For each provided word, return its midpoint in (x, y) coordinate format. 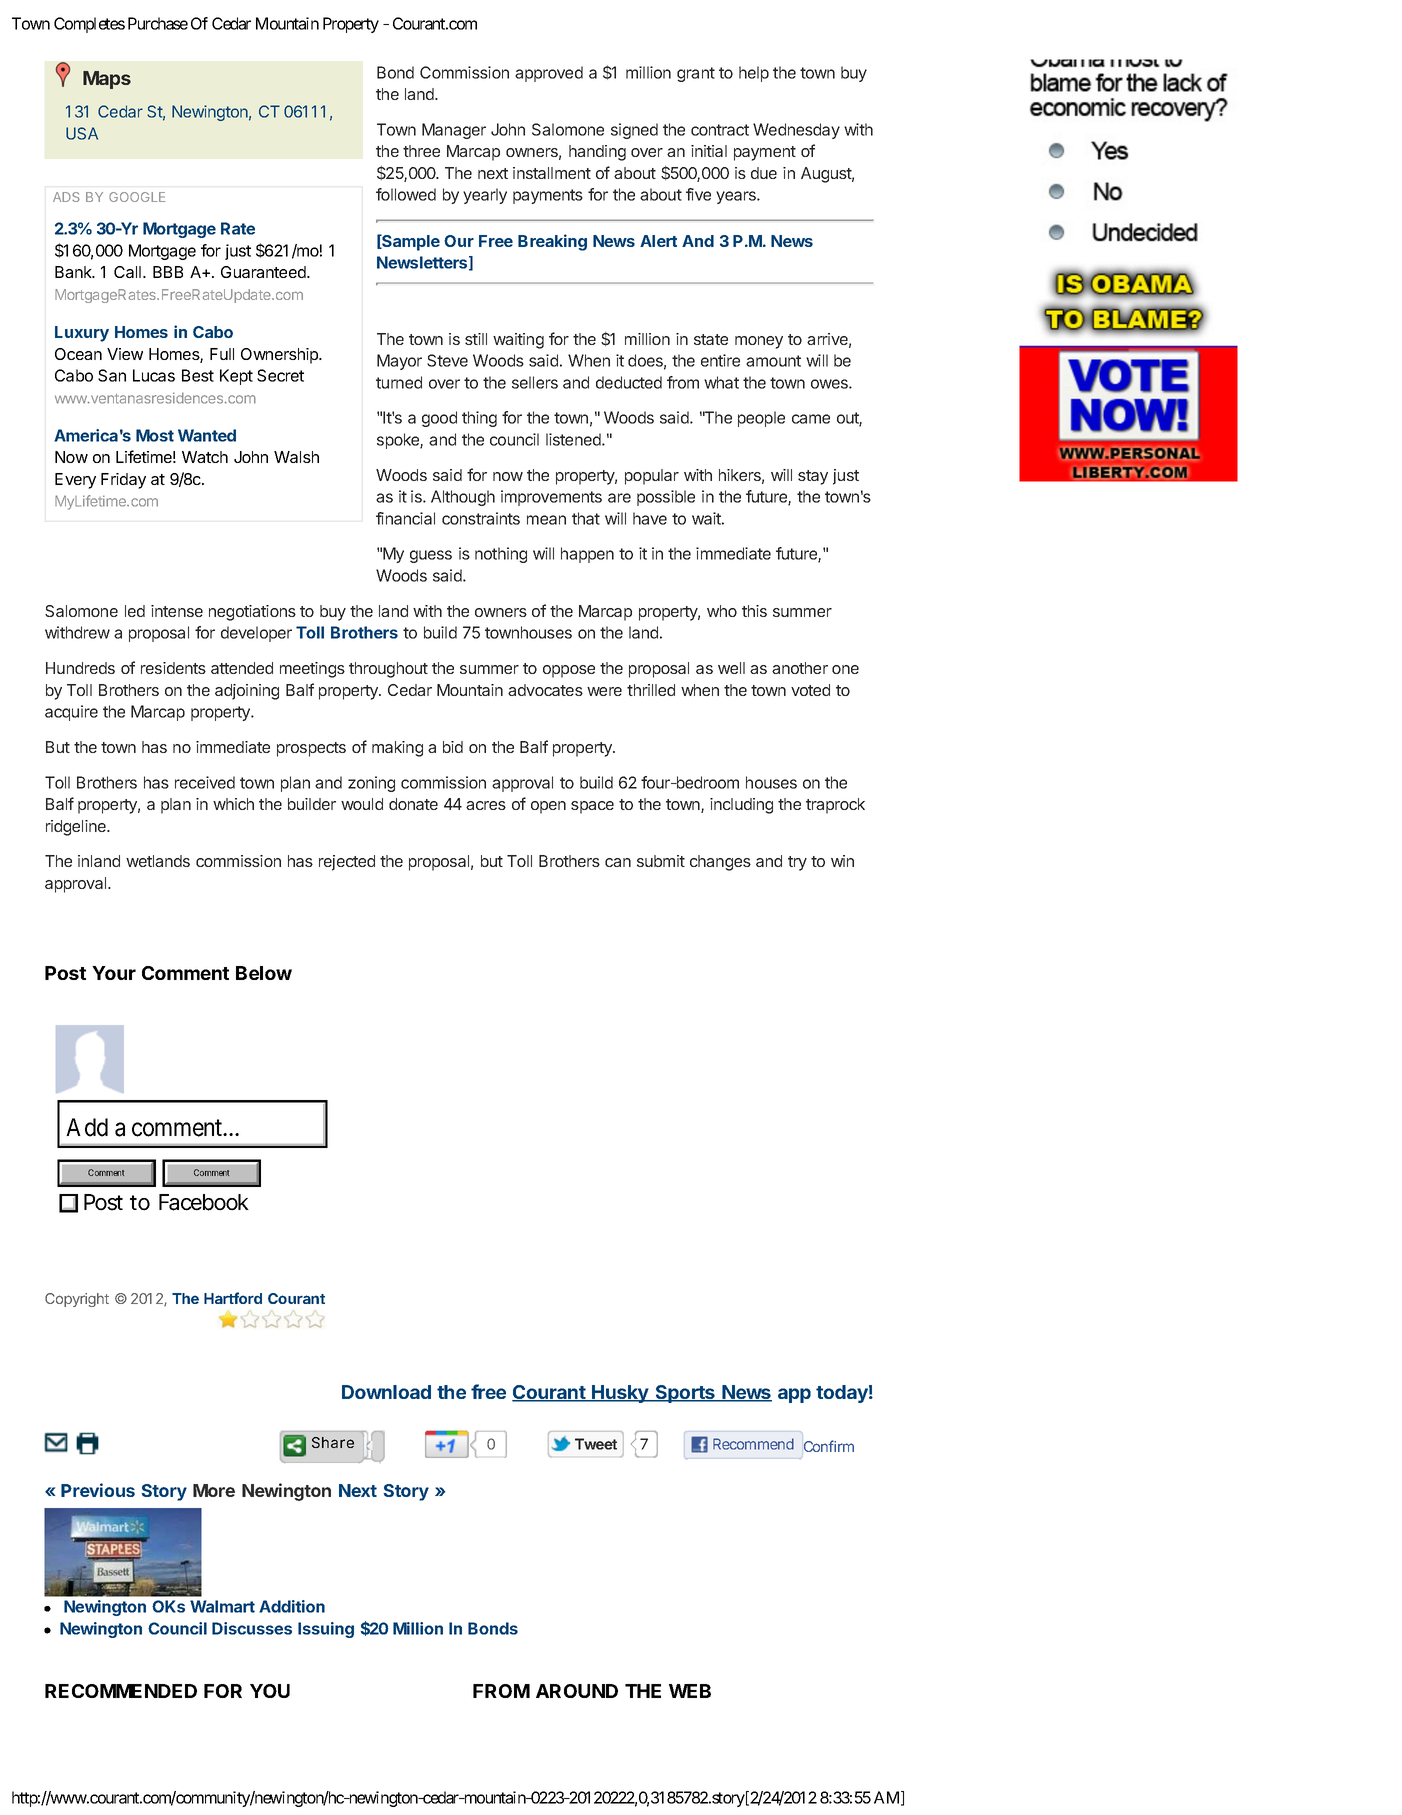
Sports (685, 1394)
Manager (454, 131)
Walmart (222, 1606)
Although (463, 498)
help (754, 74)
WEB (690, 1691)
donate (413, 804)
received (205, 782)
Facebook (204, 1202)
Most (155, 435)
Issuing (326, 1630)
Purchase (158, 23)
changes (720, 863)
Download (386, 1392)
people (761, 419)
